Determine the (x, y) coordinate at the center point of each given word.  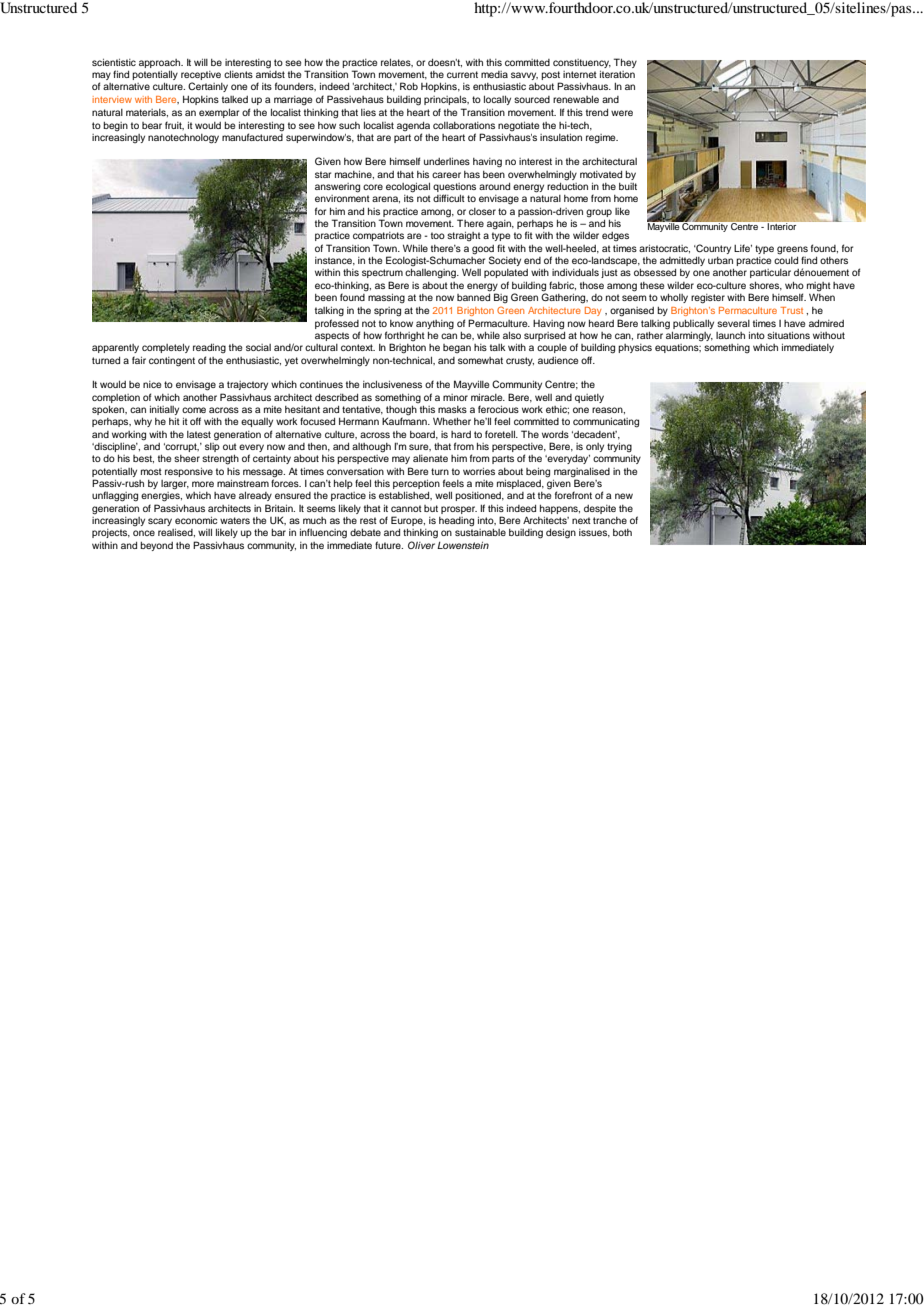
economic (196, 520)
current (462, 74)
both (622, 532)
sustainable (480, 532)
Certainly (208, 87)
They (625, 63)
